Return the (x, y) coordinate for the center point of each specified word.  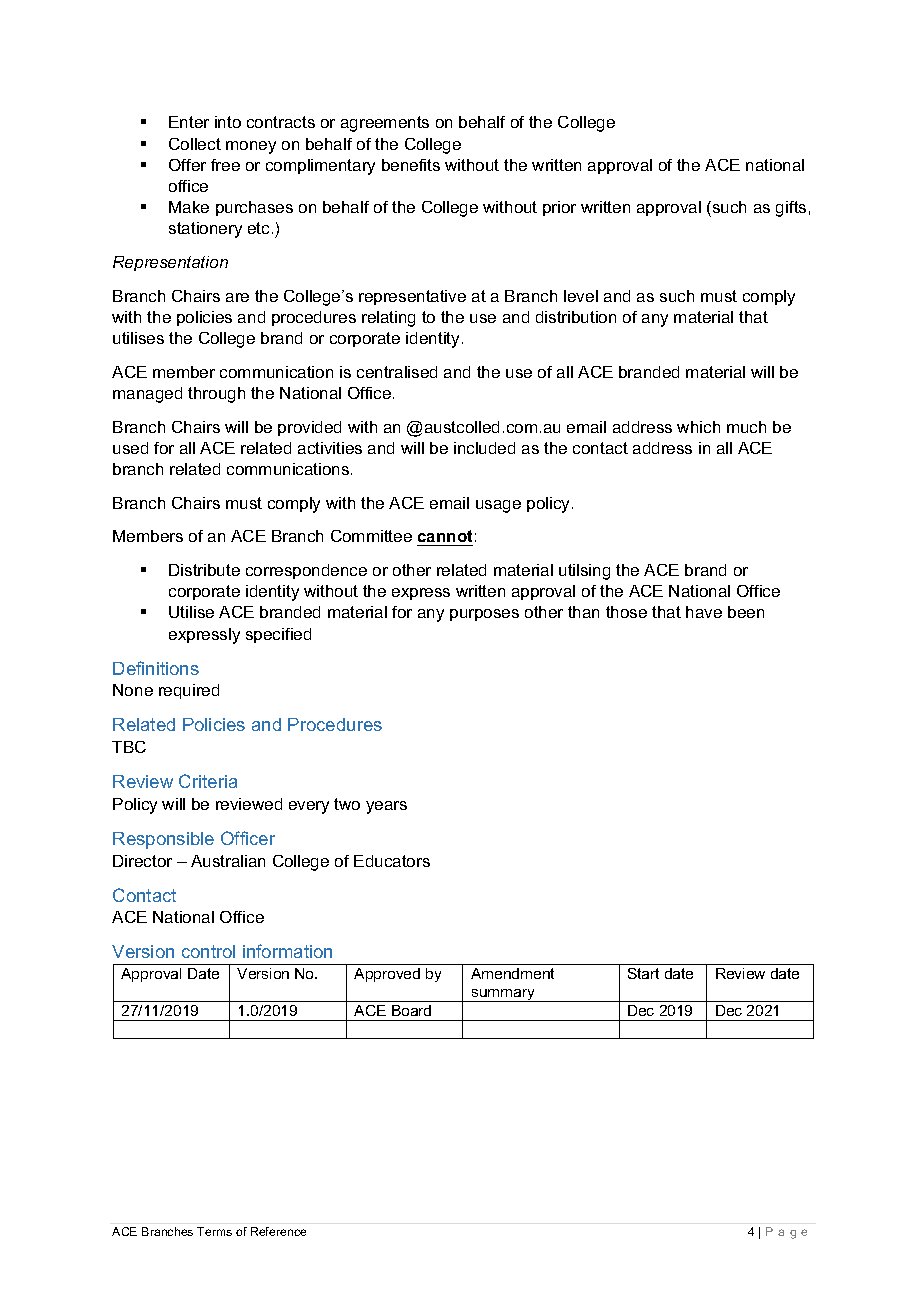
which (698, 427)
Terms (214, 1231)
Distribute (204, 570)
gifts (791, 209)
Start (643, 973)
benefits (411, 165)
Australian (228, 861)
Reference (278, 1231)
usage (498, 506)
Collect (195, 144)
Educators (392, 861)
